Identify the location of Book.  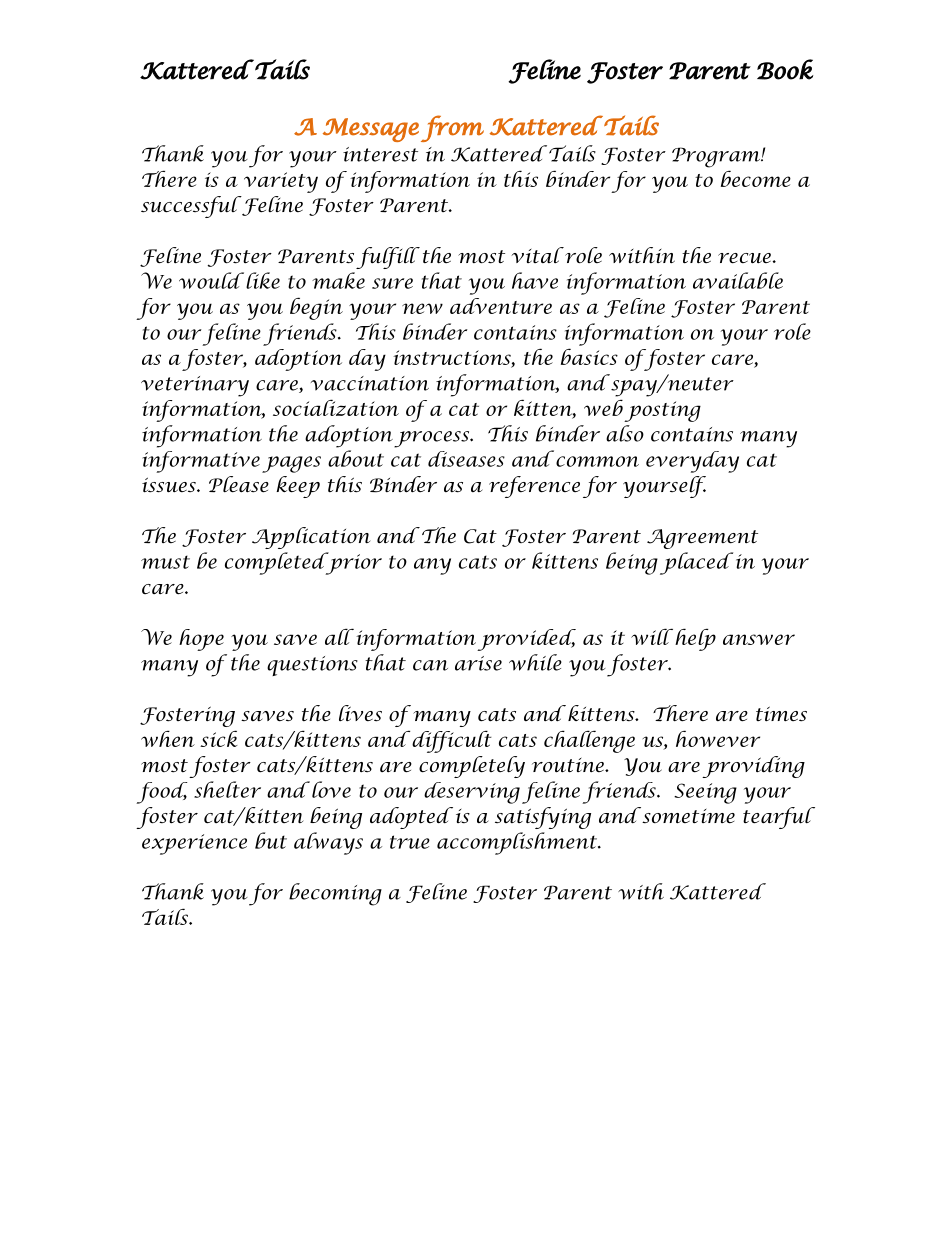
(785, 69).
